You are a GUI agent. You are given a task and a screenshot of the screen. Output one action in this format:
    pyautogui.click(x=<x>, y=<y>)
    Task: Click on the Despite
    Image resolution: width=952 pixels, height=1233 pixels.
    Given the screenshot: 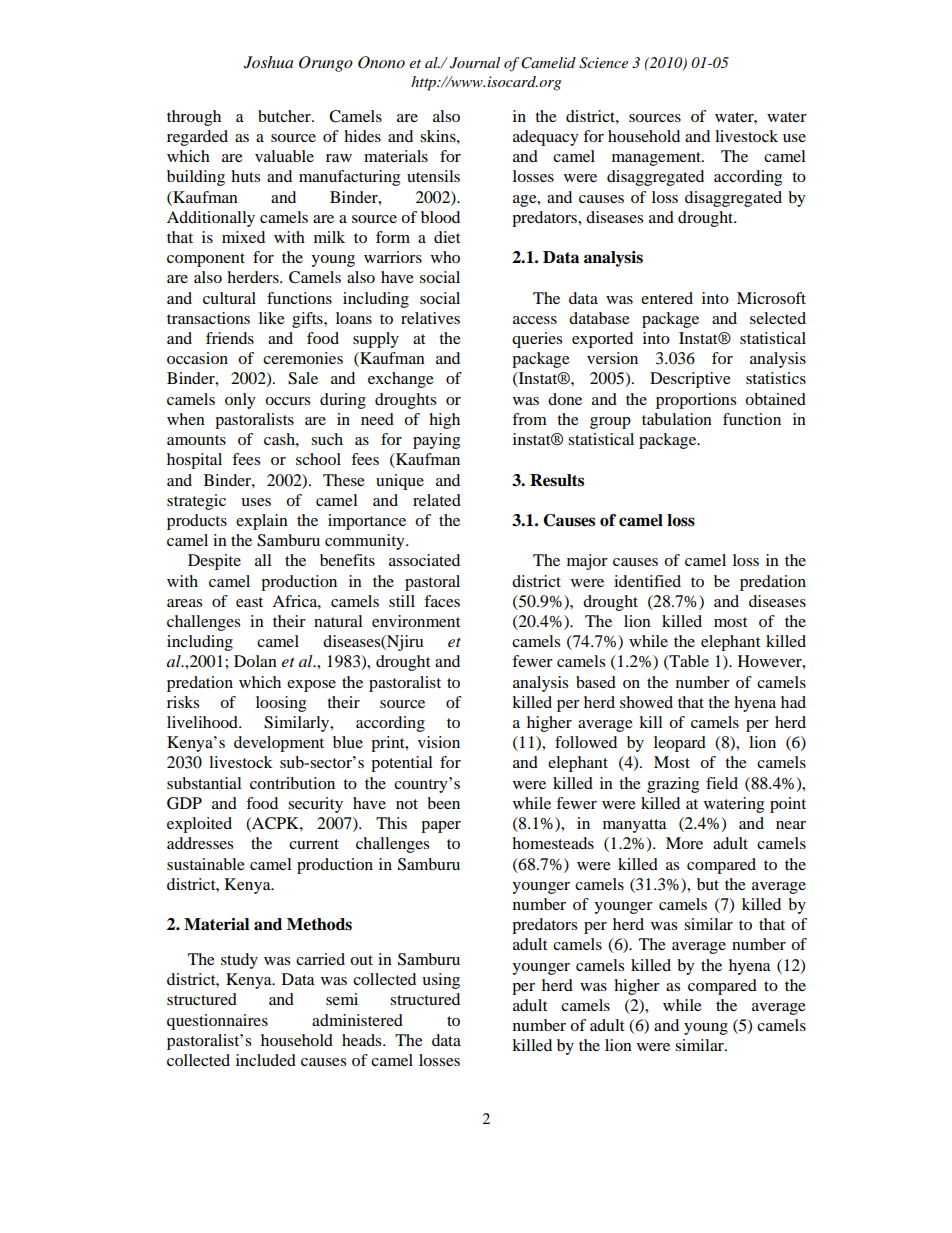 What is the action you would take?
    pyautogui.click(x=214, y=562)
